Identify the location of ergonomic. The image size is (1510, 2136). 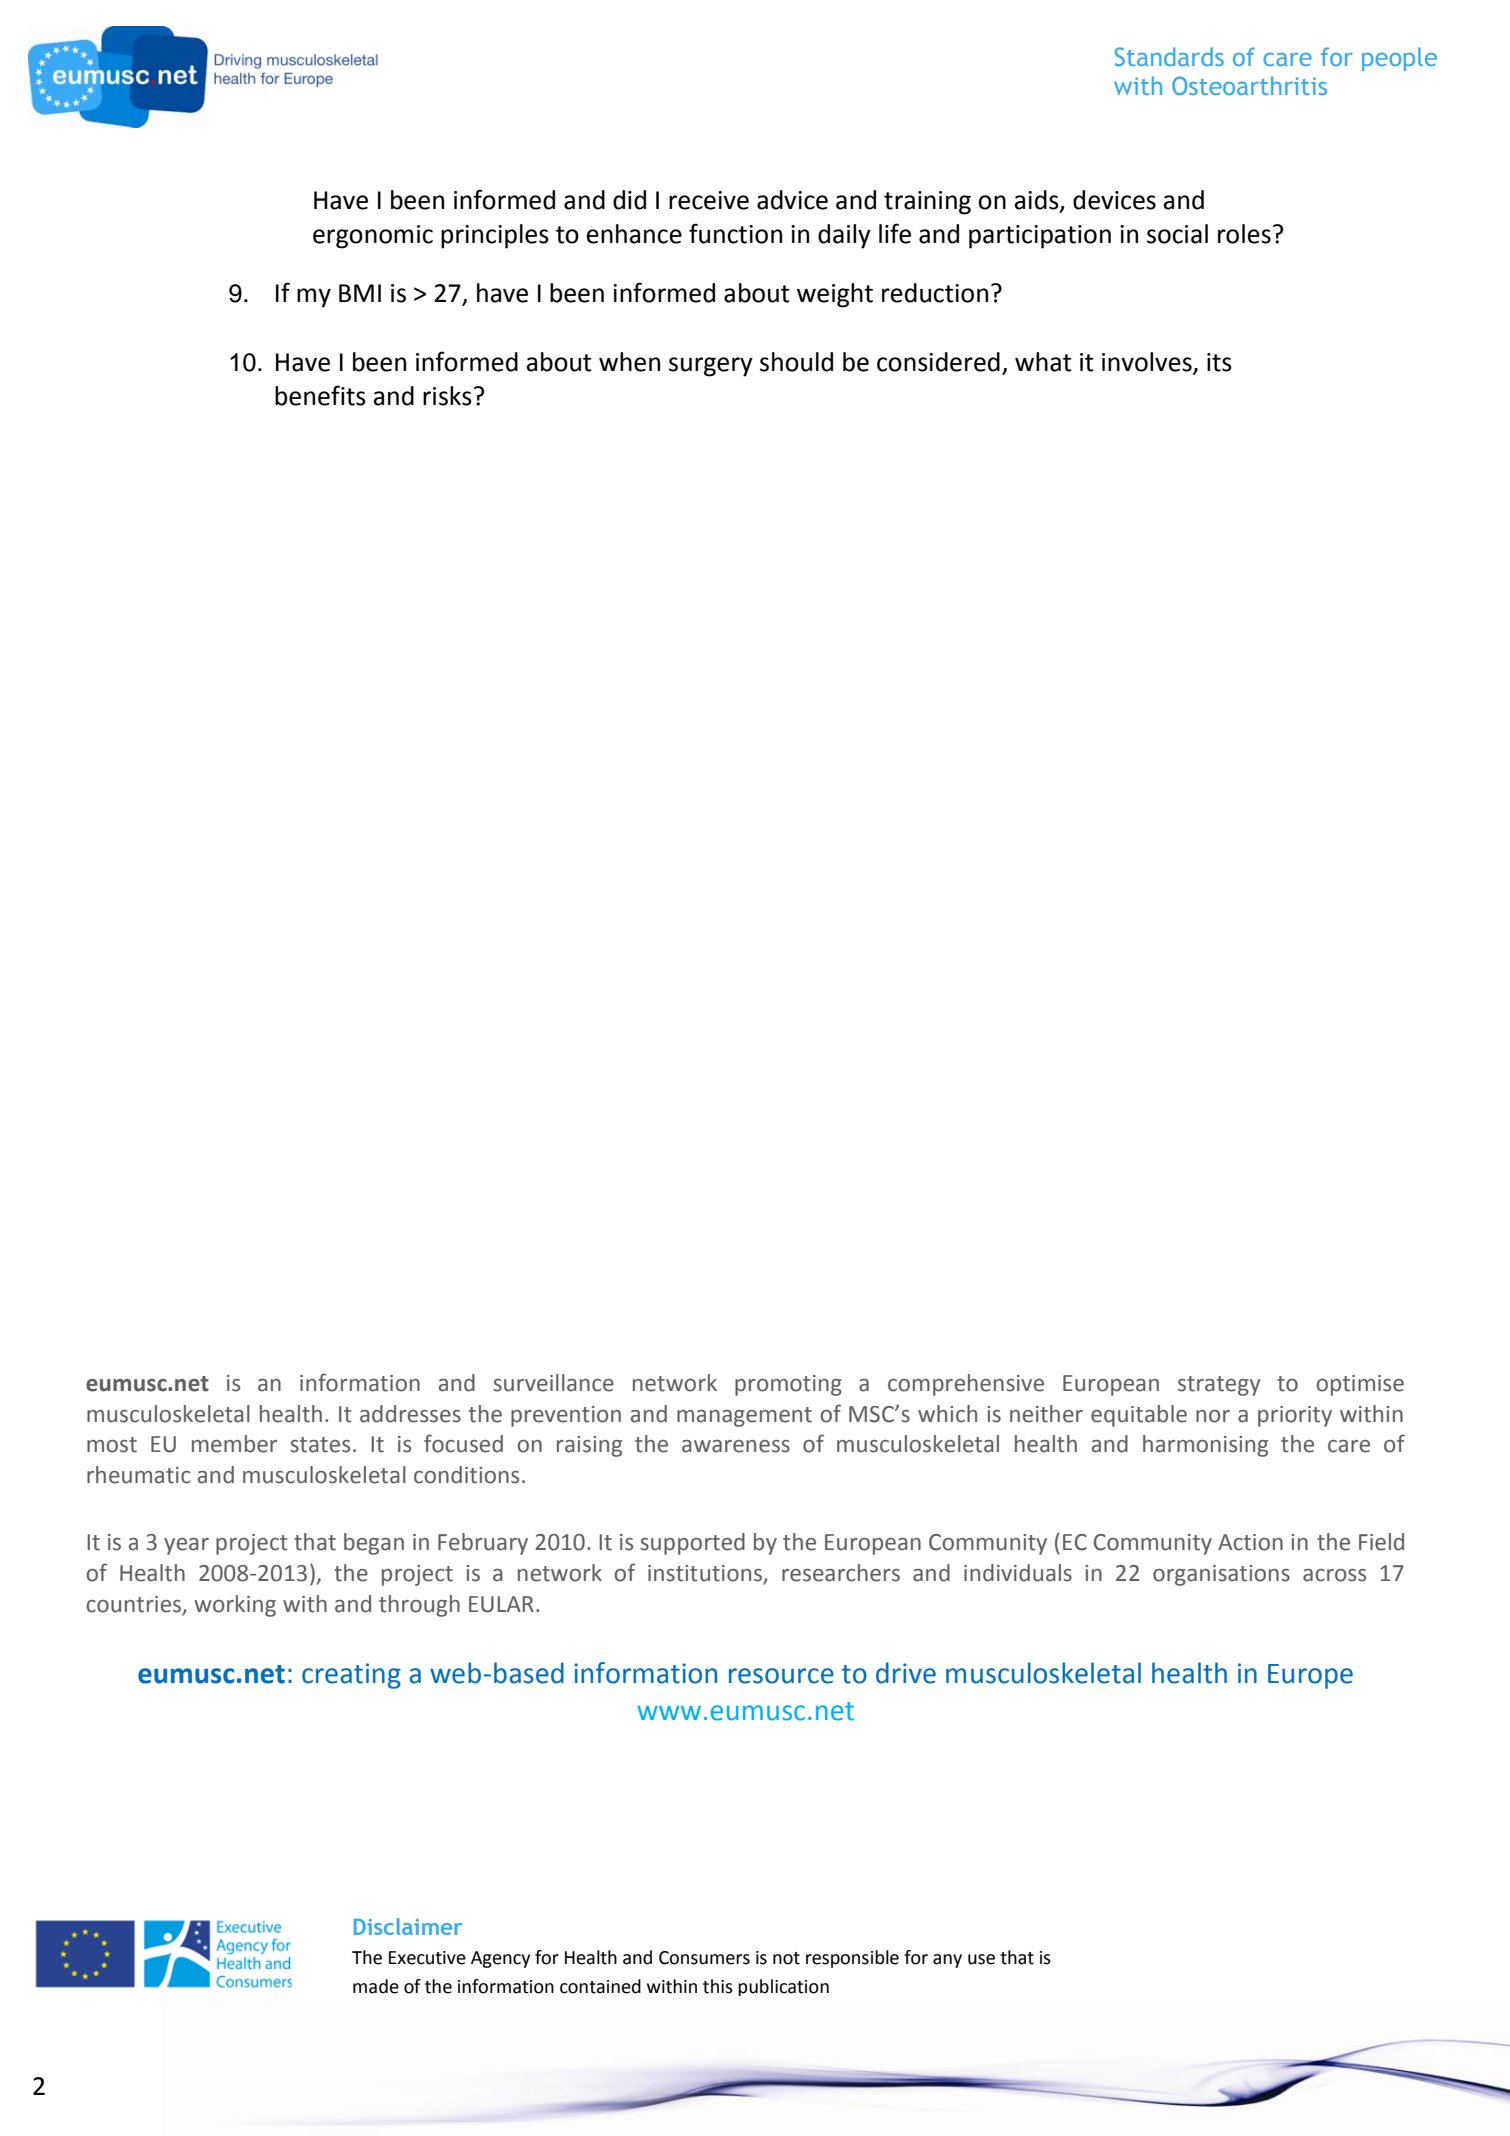
(373, 237).
